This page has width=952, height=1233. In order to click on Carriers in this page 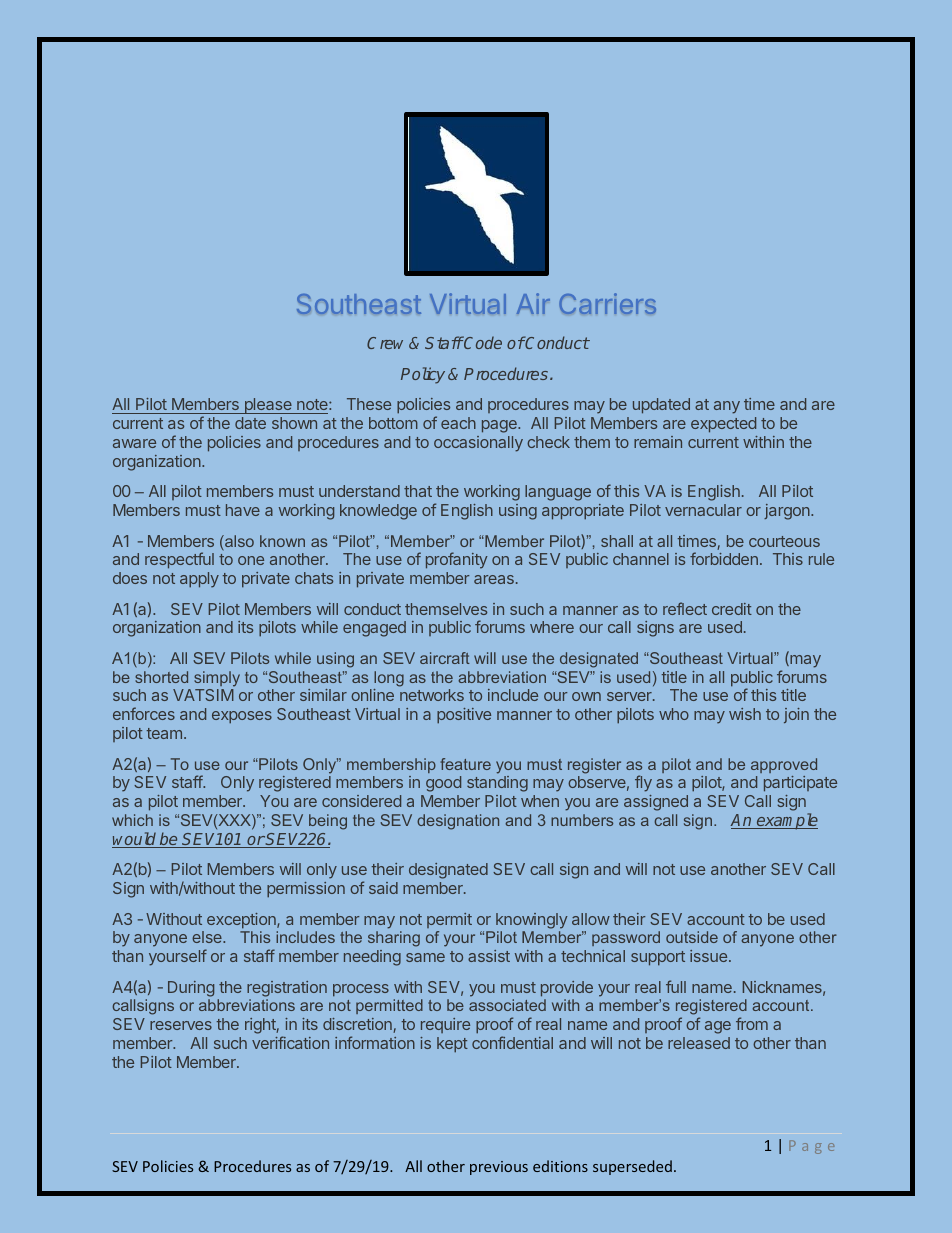, I will do `click(607, 303)`.
